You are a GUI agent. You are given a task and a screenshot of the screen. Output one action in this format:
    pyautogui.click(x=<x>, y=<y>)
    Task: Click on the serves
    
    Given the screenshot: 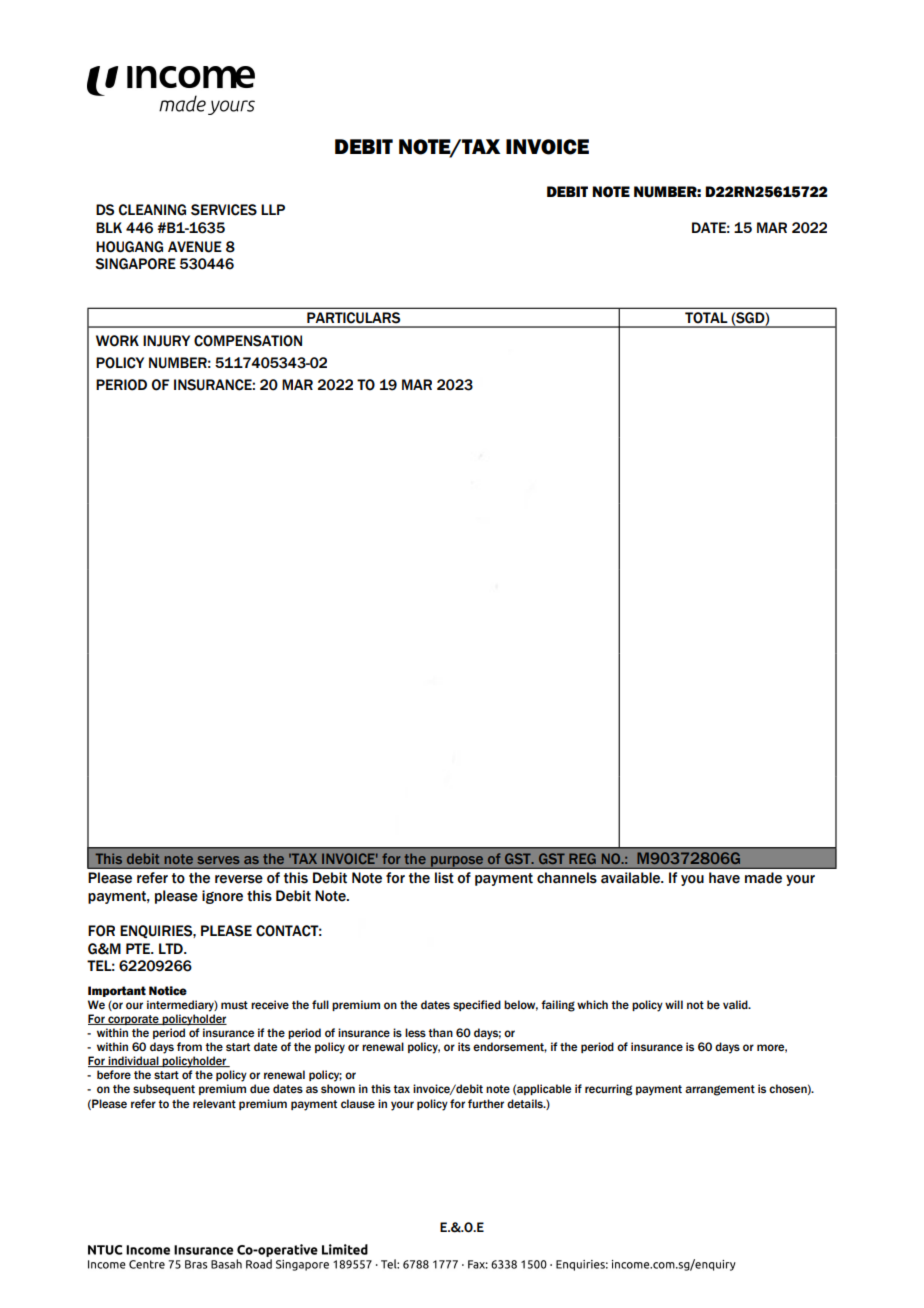 What is the action you would take?
    pyautogui.click(x=218, y=860)
